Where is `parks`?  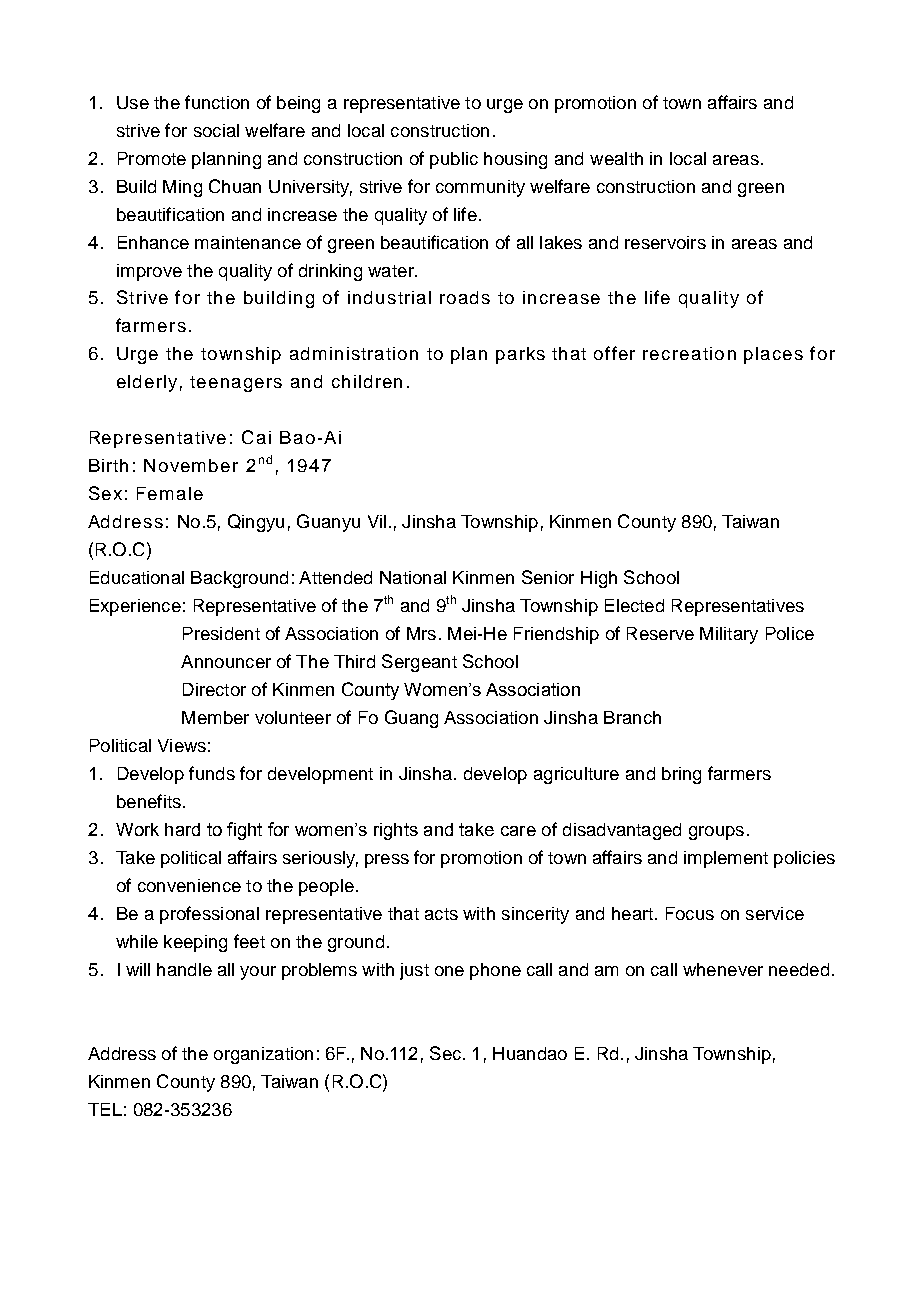 parks is located at coordinates (520, 355).
